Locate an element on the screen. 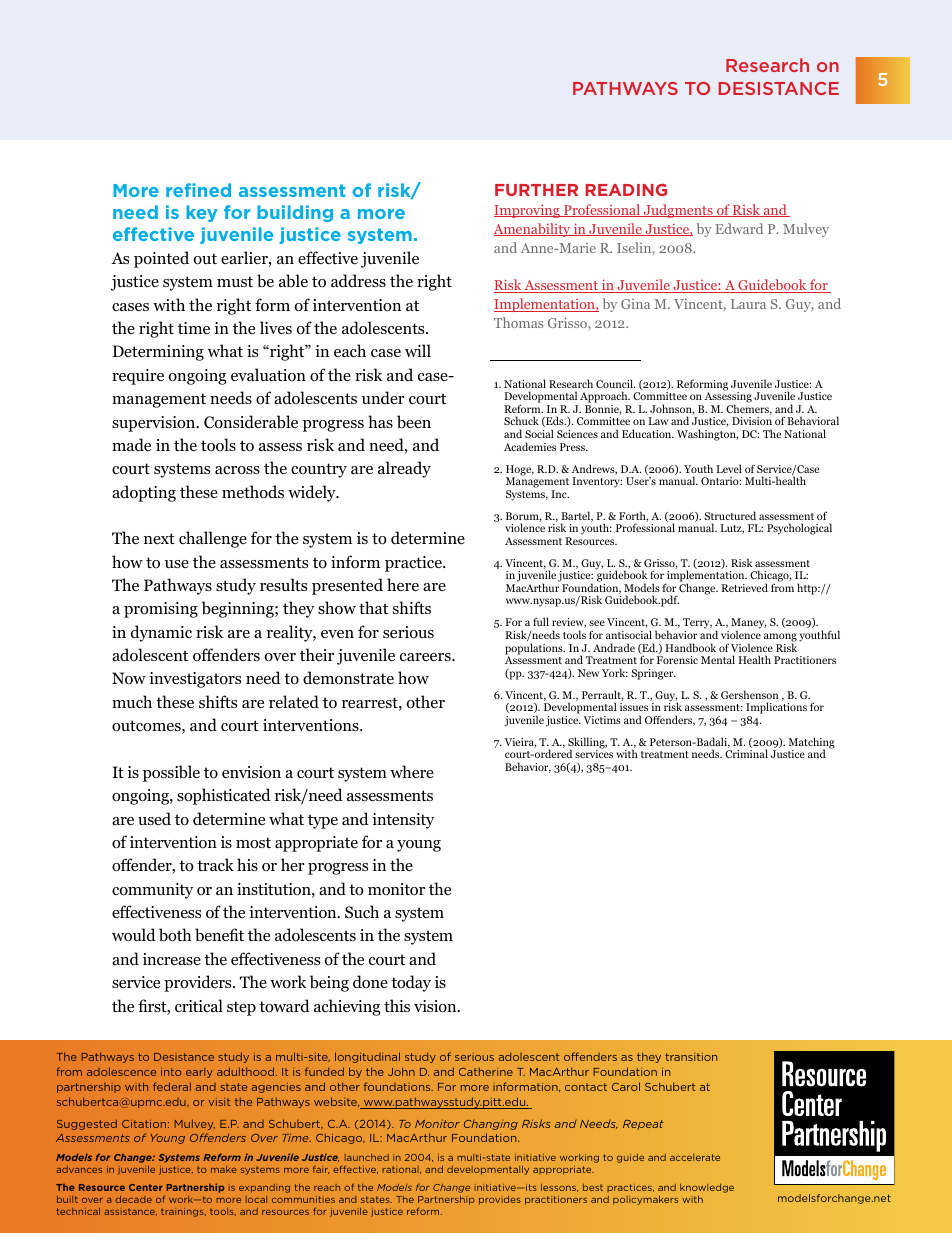 The height and width of the screenshot is (1233, 952). key is located at coordinates (201, 213).
